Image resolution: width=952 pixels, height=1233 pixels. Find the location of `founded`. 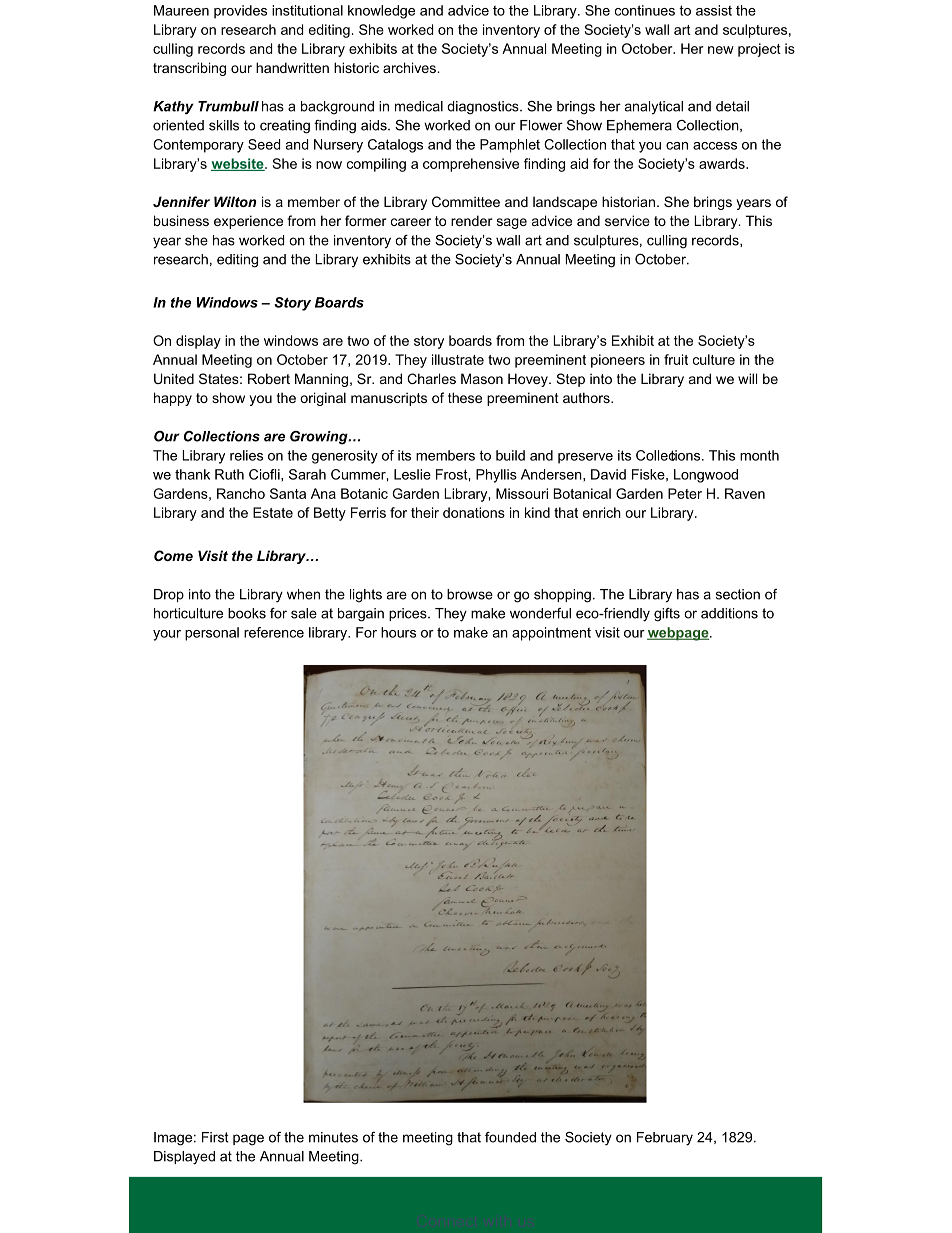

founded is located at coordinates (510, 1137).
